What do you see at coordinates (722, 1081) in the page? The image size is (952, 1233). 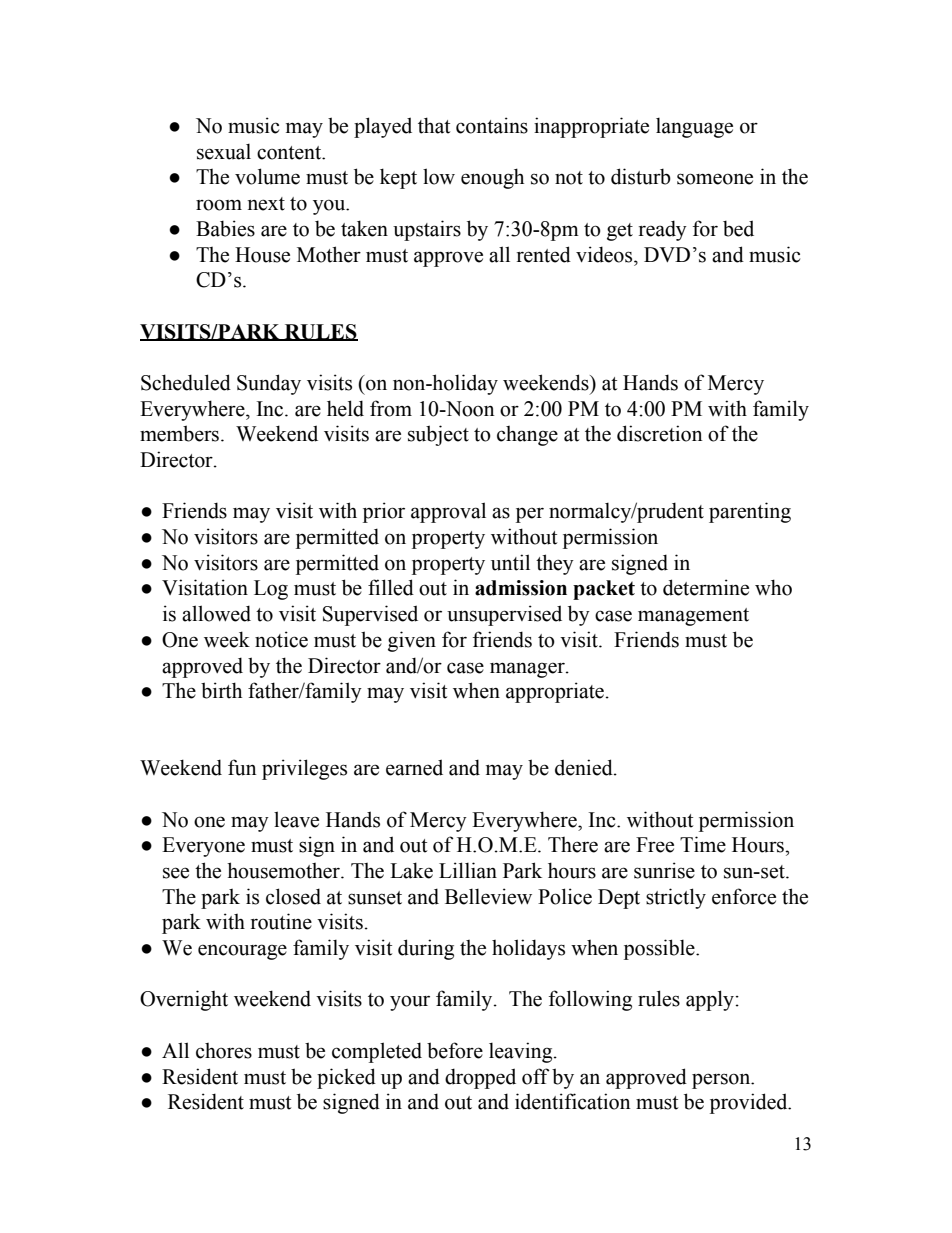 I see `person` at bounding box center [722, 1081].
